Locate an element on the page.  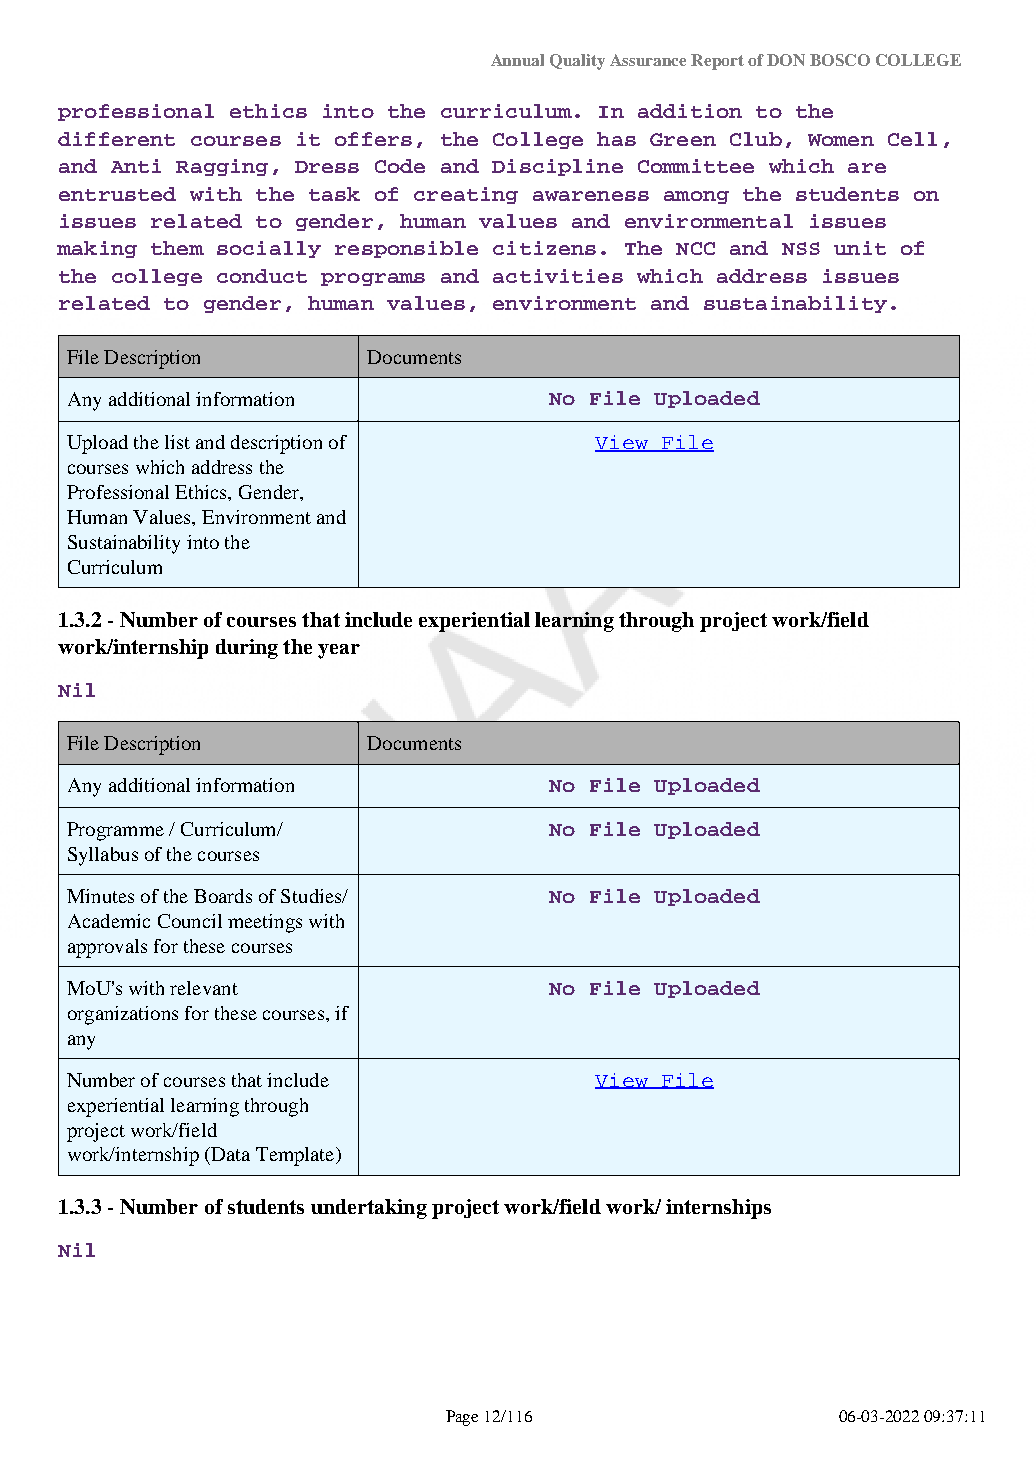
Page is located at coordinates (462, 1418).
